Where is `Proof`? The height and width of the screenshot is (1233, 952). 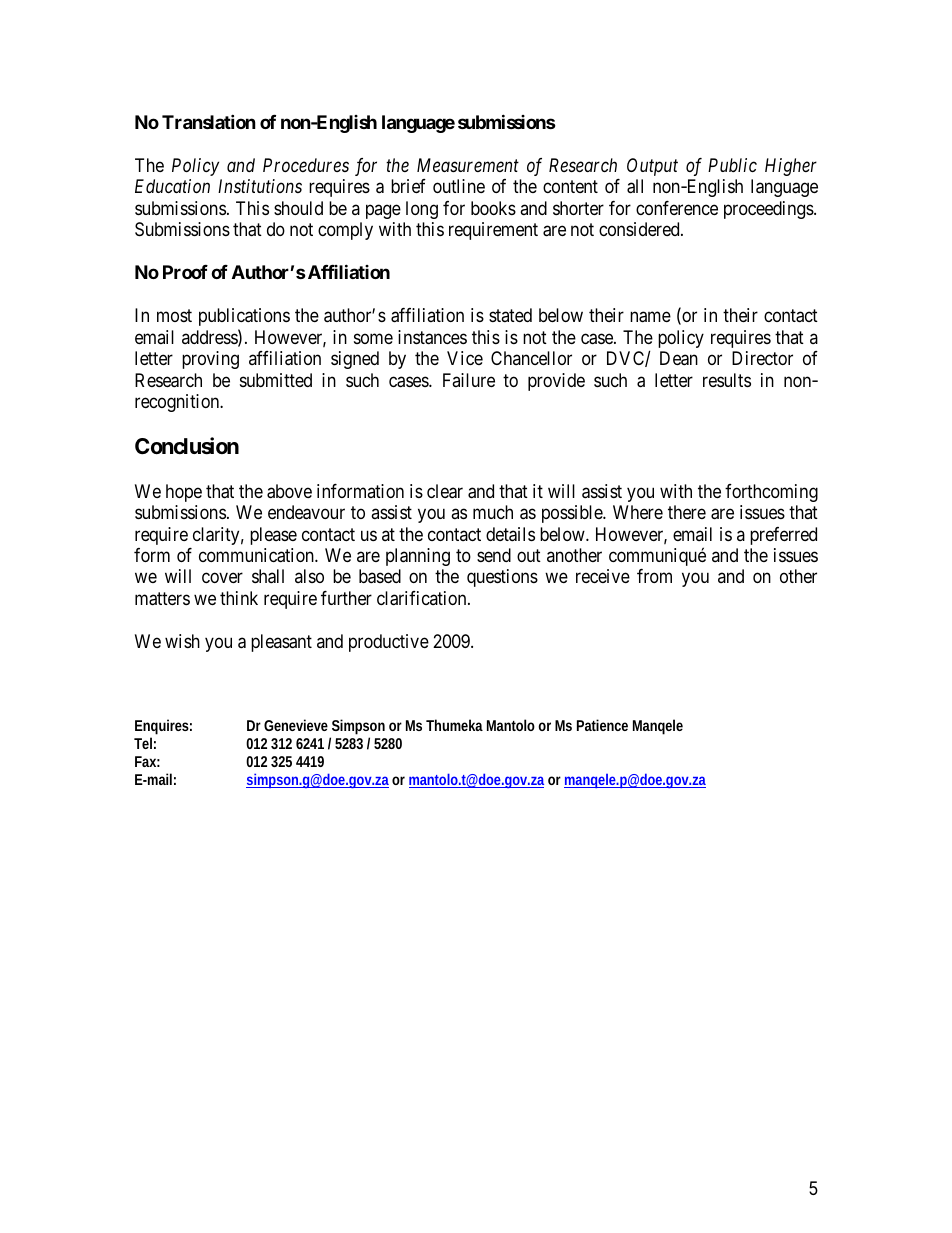
Proof is located at coordinates (185, 272).
